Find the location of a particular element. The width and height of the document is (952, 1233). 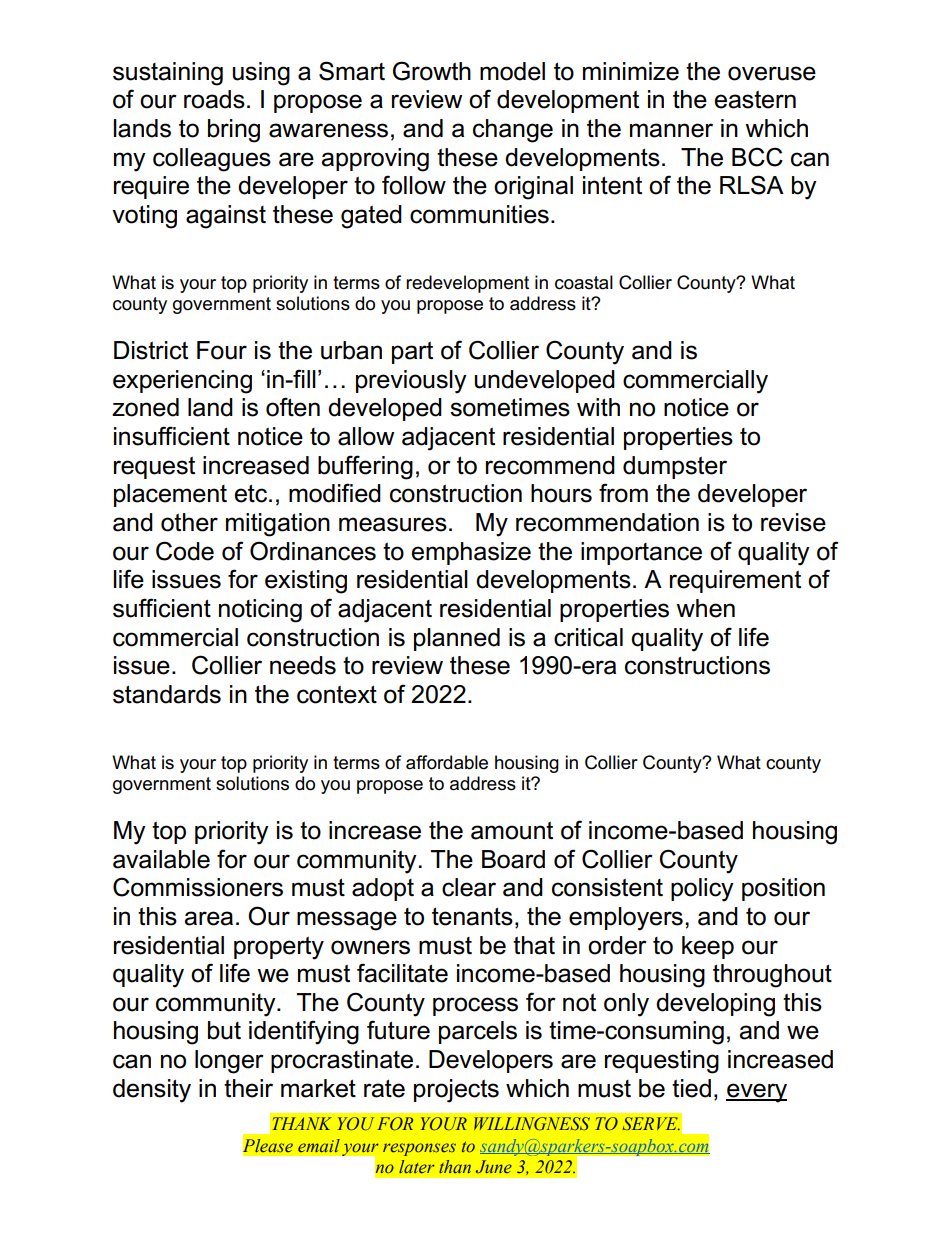

June is located at coordinates (494, 1167).
